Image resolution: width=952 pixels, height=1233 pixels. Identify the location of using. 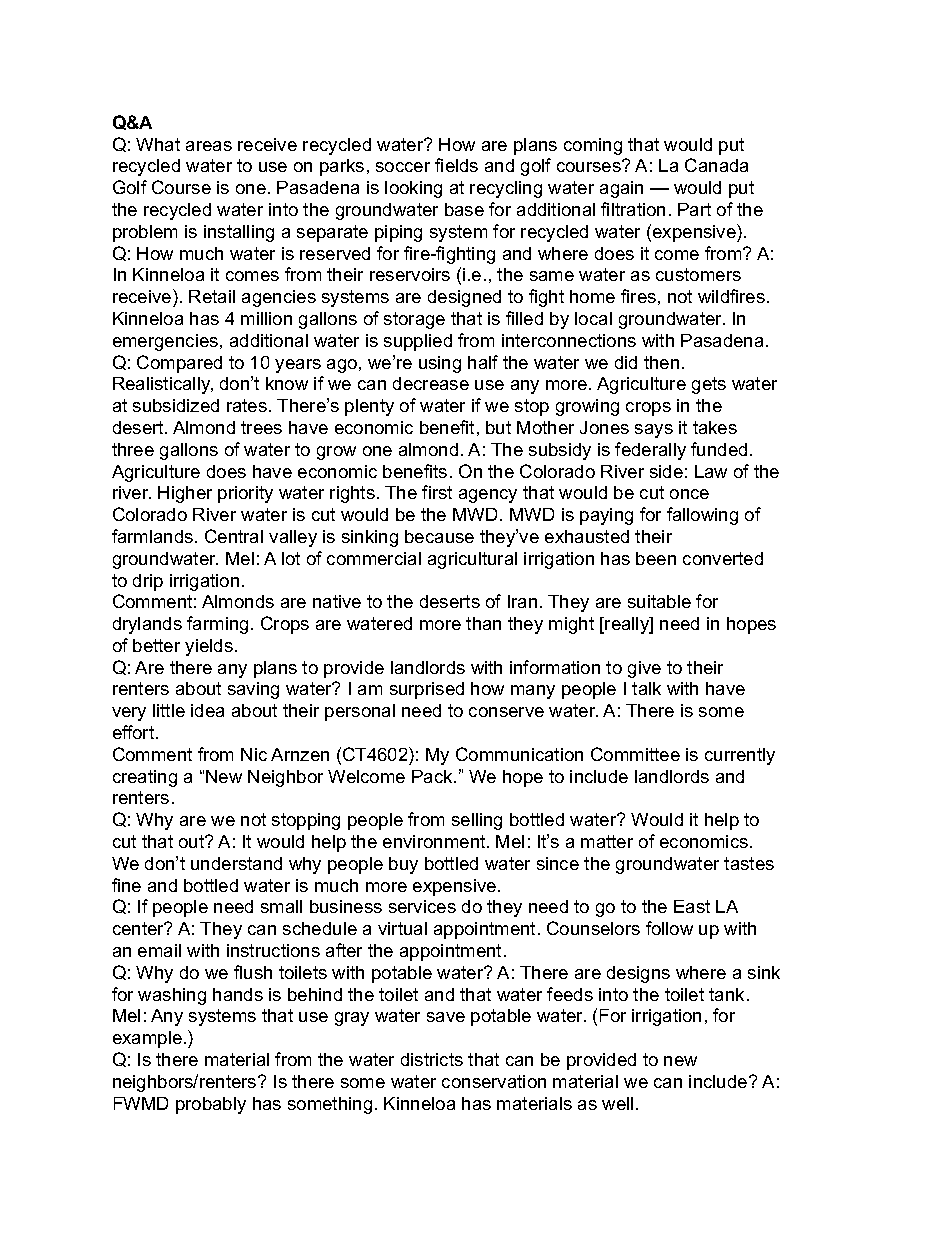
(440, 364).
